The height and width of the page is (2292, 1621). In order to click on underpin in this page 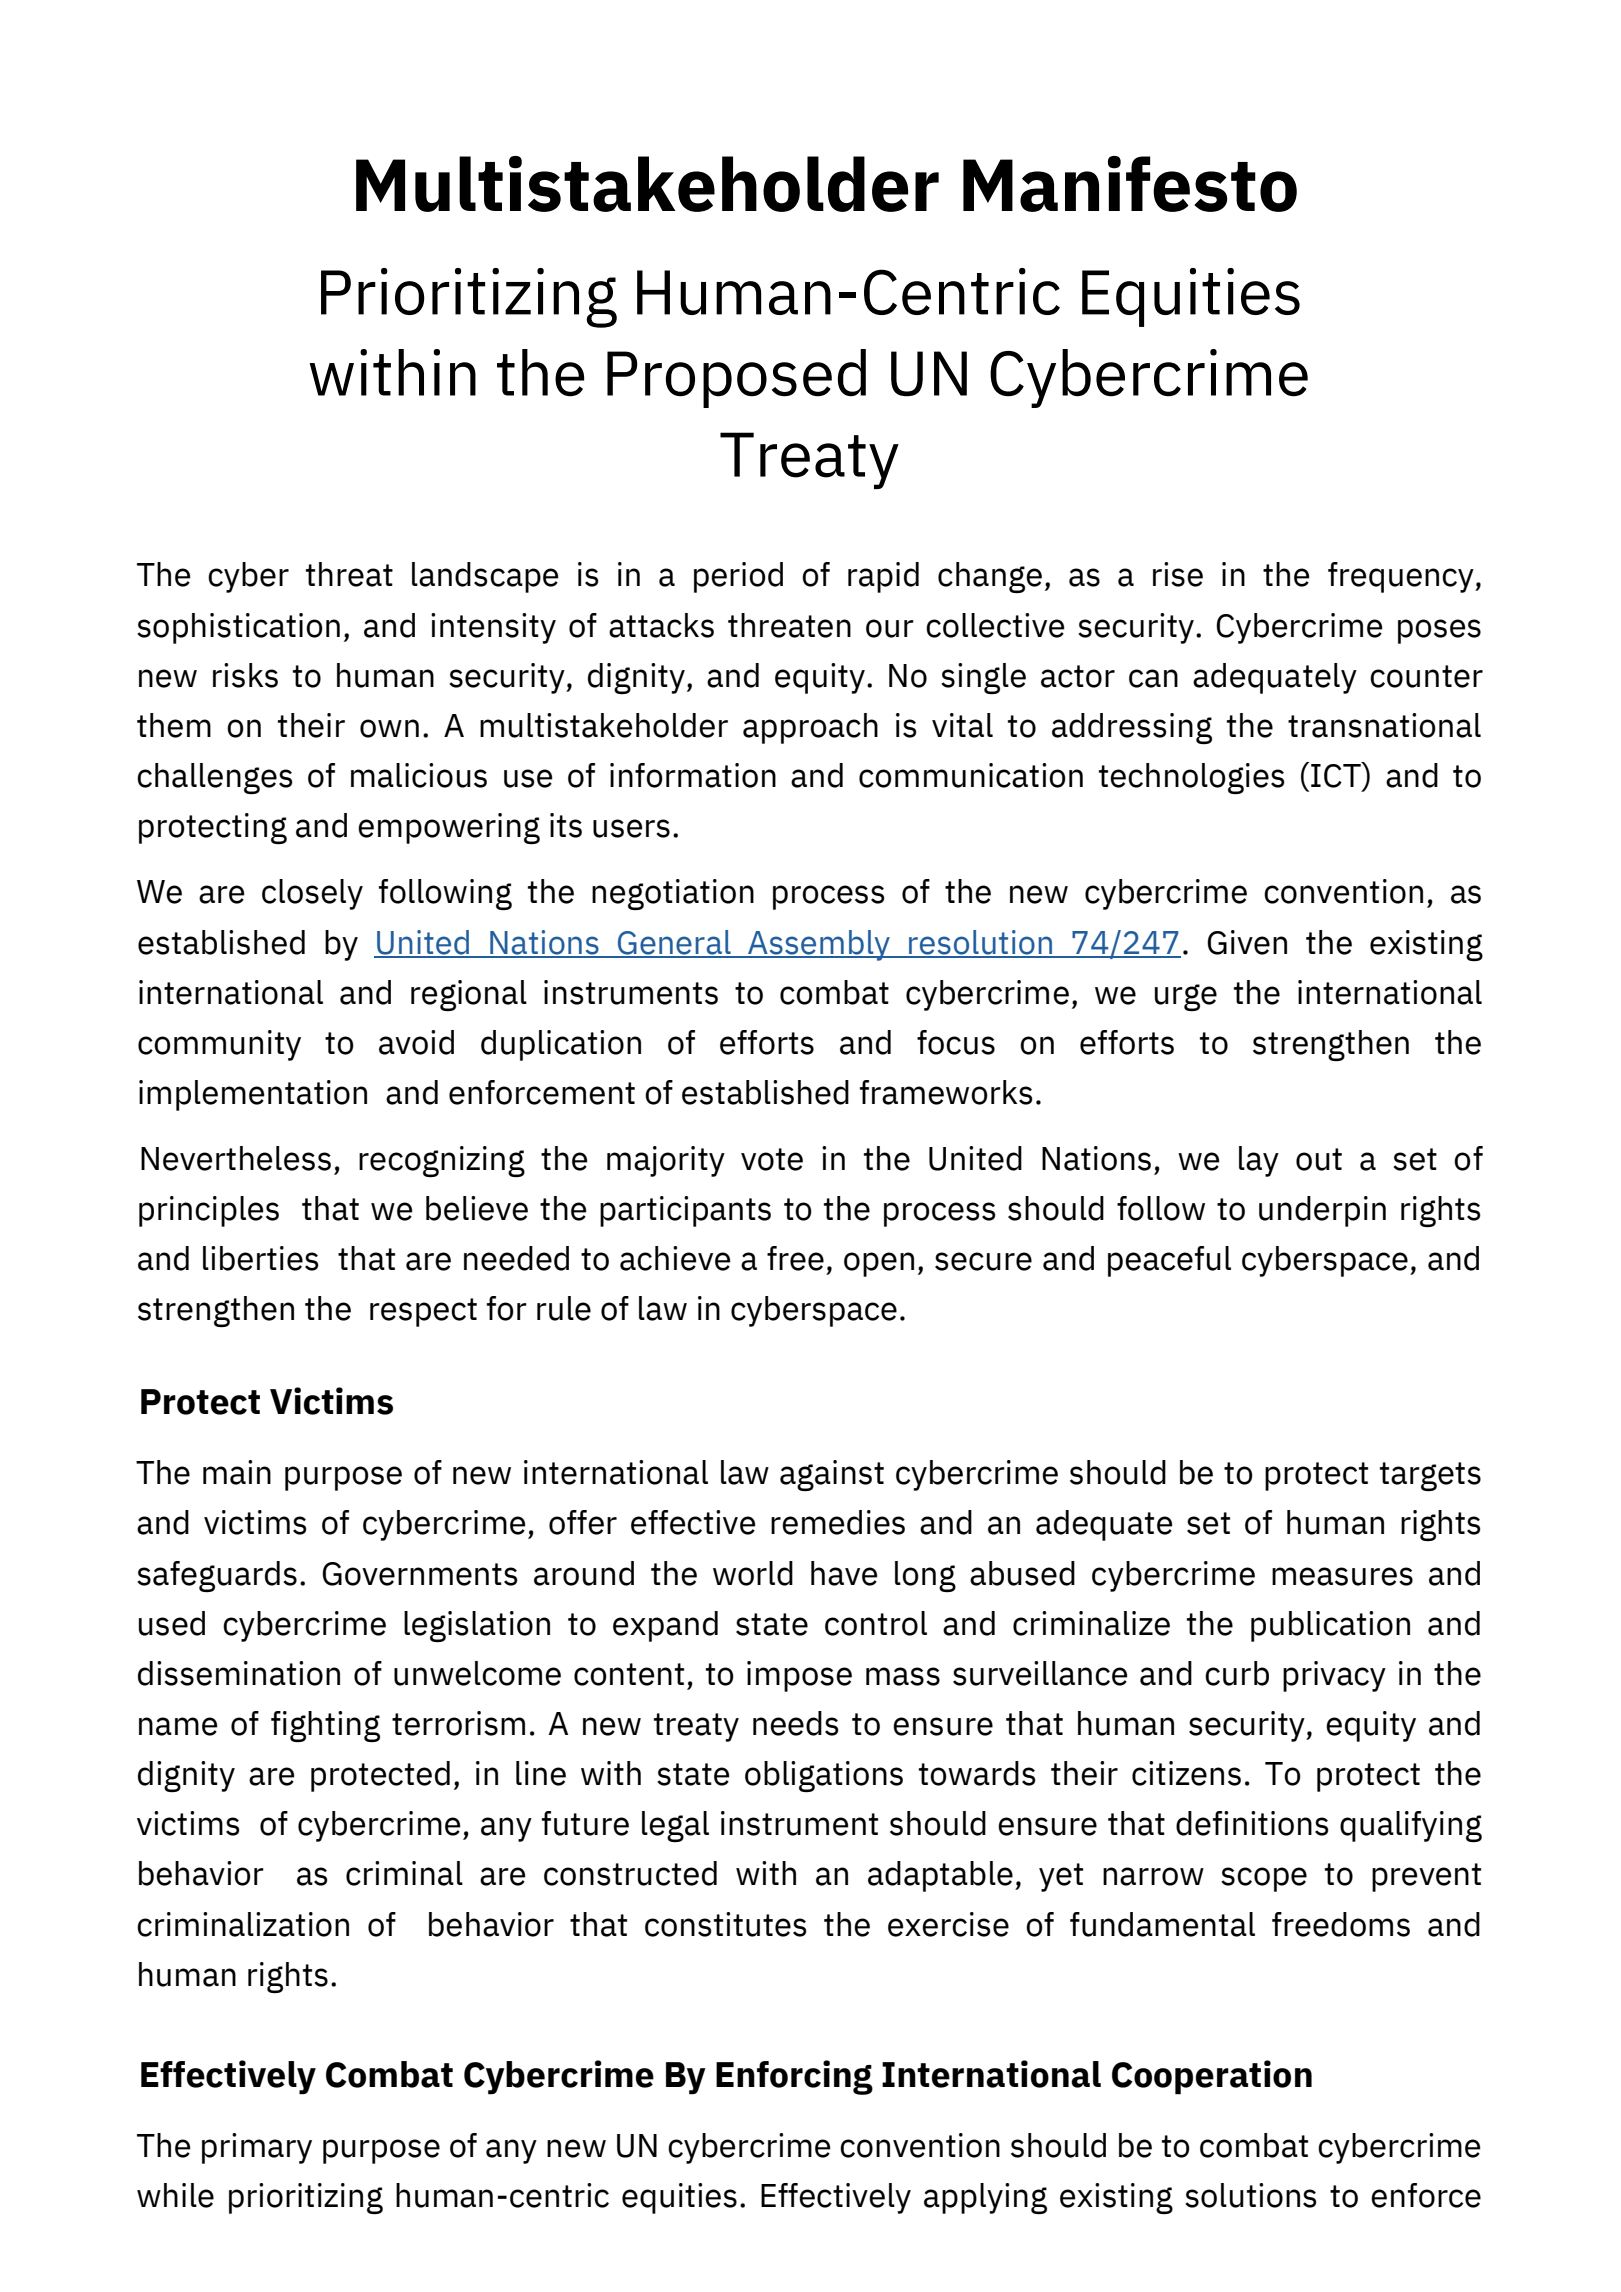, I will do `click(1322, 1211)`.
